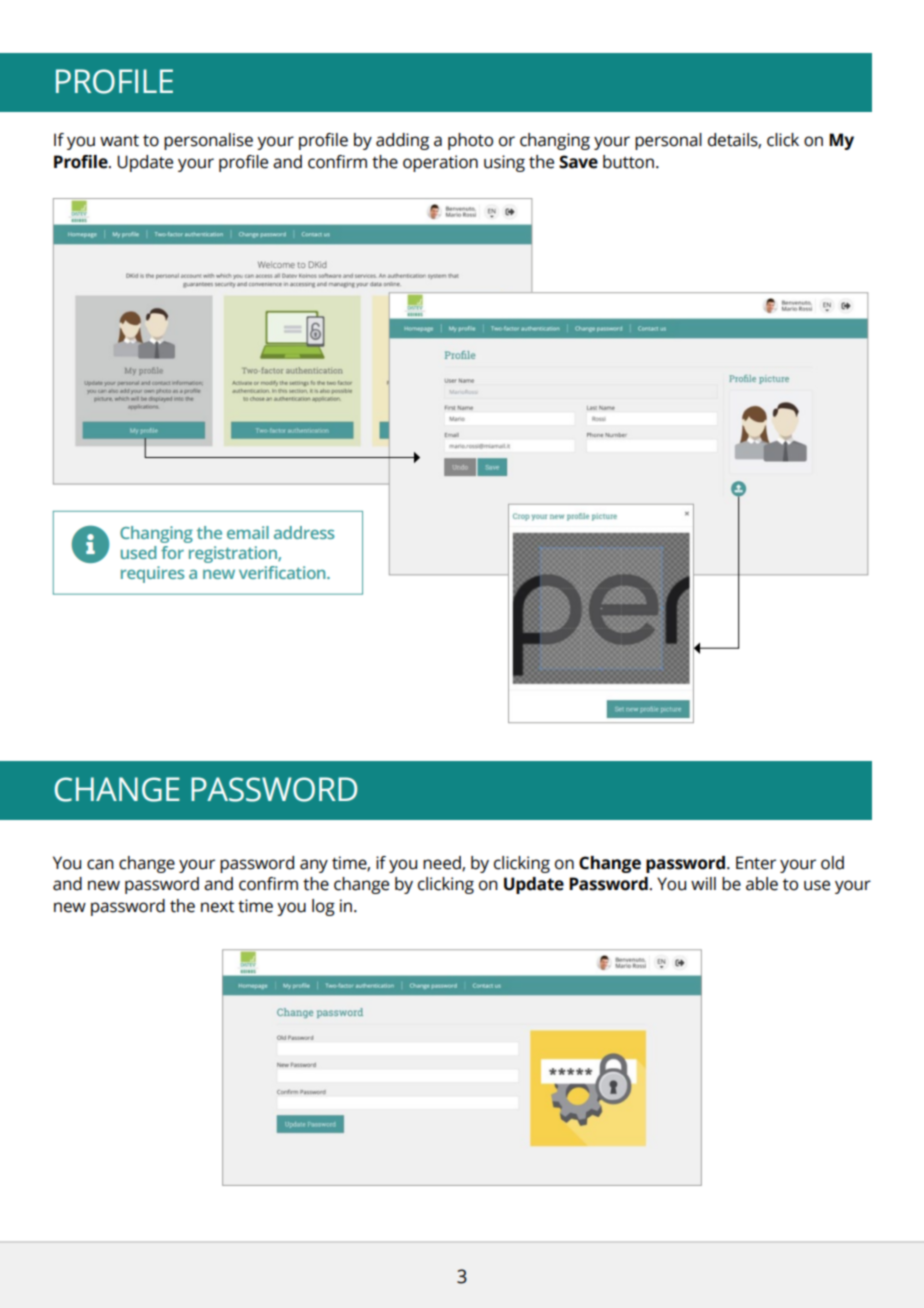  I want to click on for, so click(172, 552).
